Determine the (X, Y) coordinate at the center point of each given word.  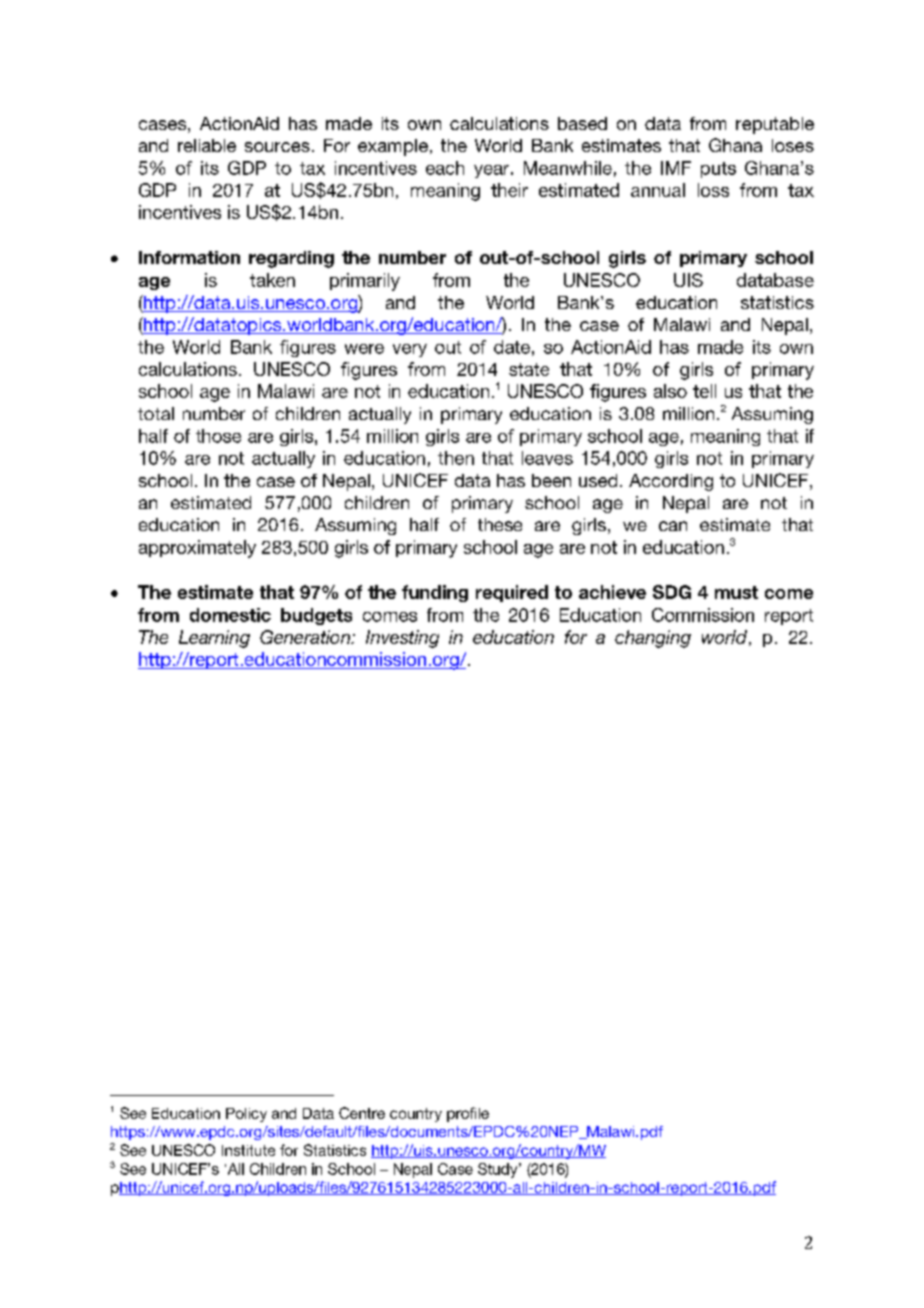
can (673, 526)
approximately (197, 549)
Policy (246, 1115)
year (491, 171)
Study (499, 1170)
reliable (207, 145)
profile (468, 1114)
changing (653, 639)
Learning (214, 639)
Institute (248, 1150)
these (500, 524)
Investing (402, 639)
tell (704, 391)
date (512, 347)
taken (272, 280)
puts (718, 170)
